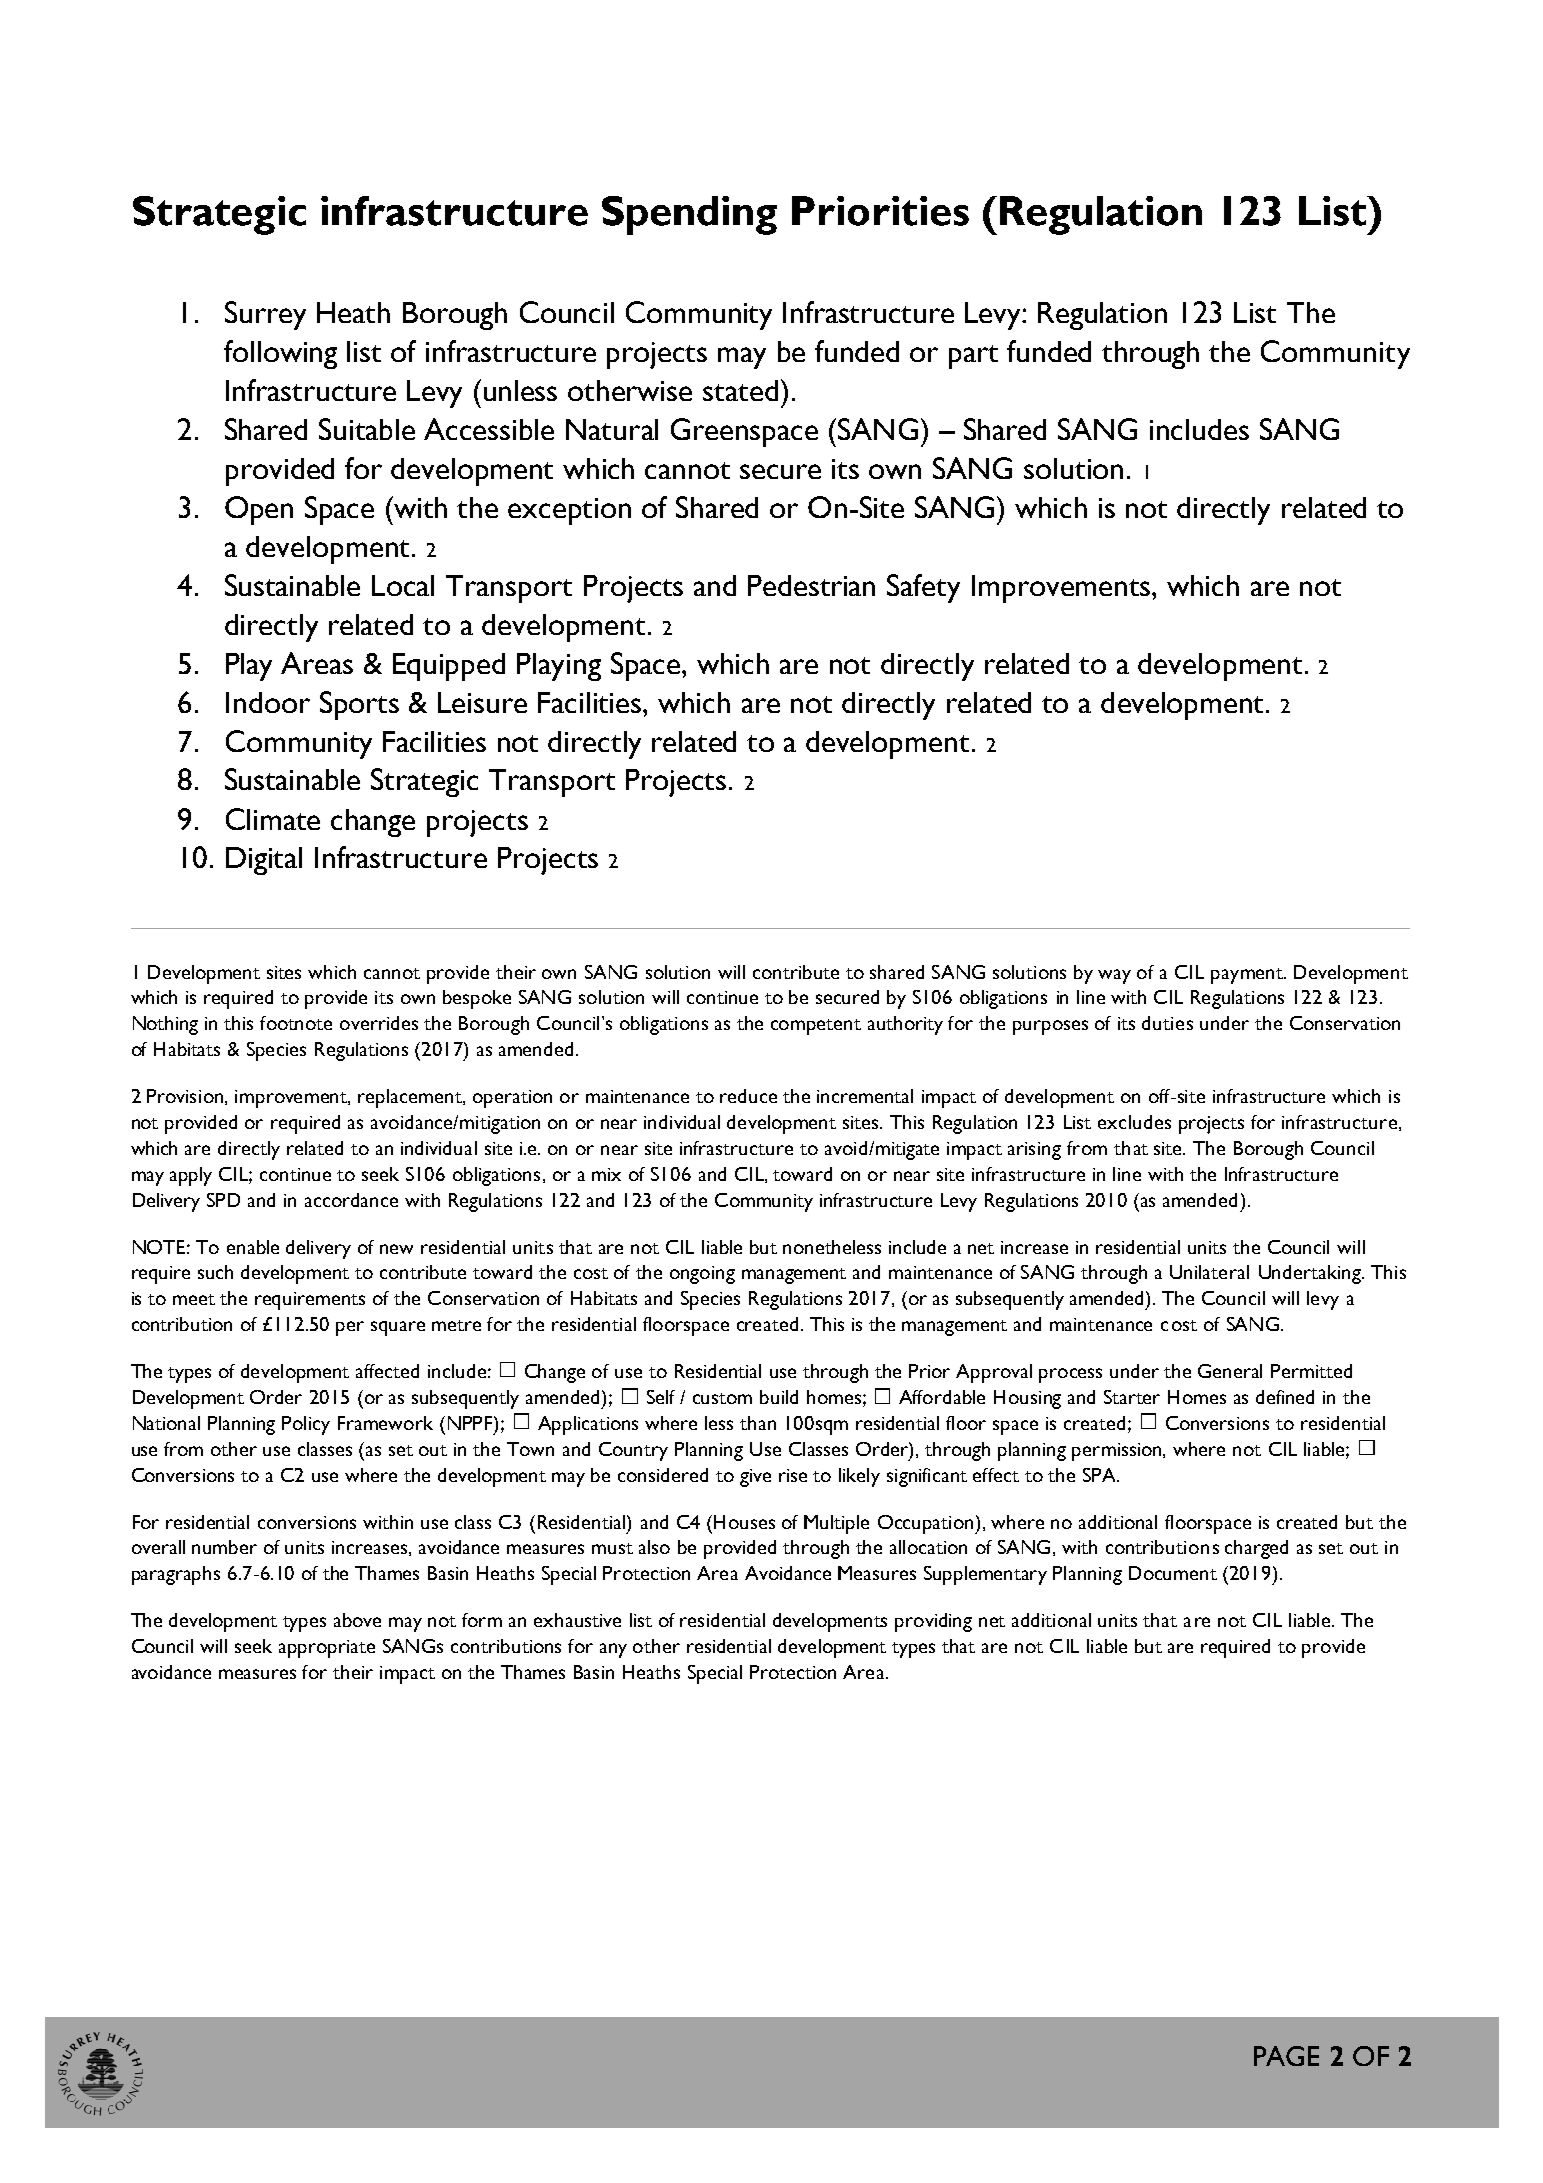  Describe the element at coordinates (1132, 1397) in the screenshot. I see `Starter` at that location.
